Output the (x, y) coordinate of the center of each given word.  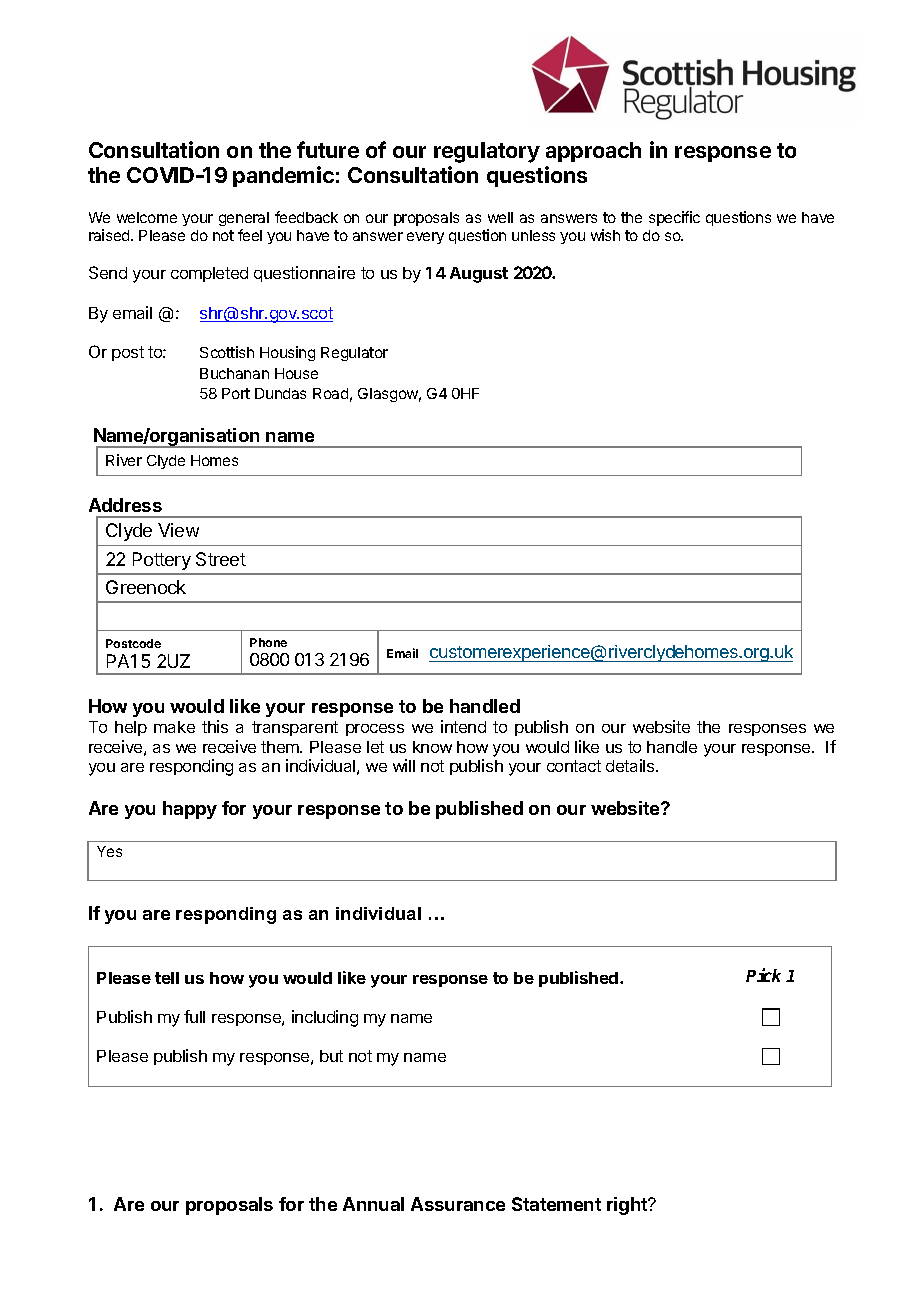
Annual (373, 1204)
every (425, 238)
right (628, 1206)
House (296, 373)
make (174, 727)
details (631, 765)
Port (236, 393)
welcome (147, 217)
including (325, 1018)
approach (593, 152)
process (375, 730)
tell (167, 978)
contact (574, 766)
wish (605, 235)
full (194, 1016)
